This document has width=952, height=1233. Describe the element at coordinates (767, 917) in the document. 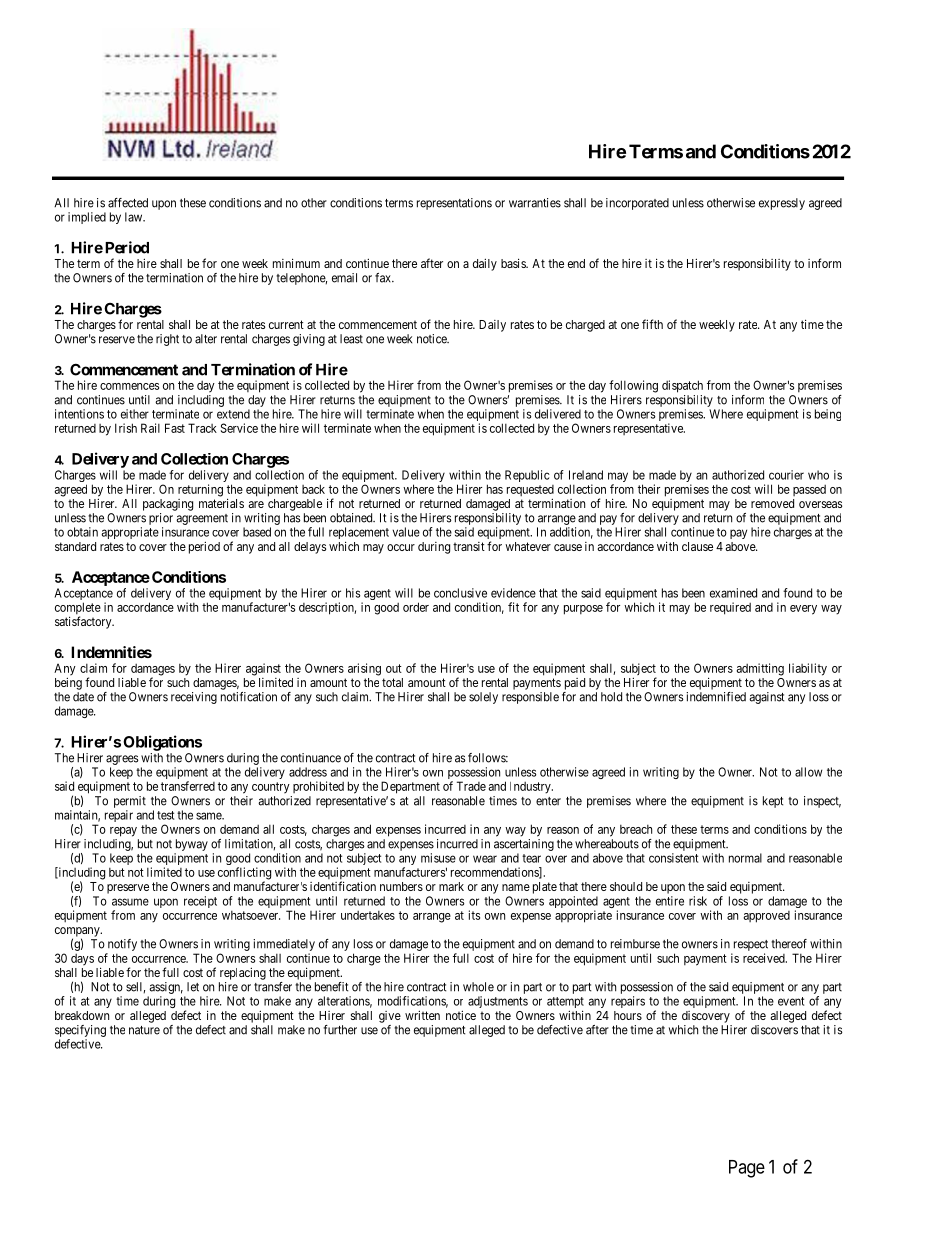

I see `approved` at that location.
